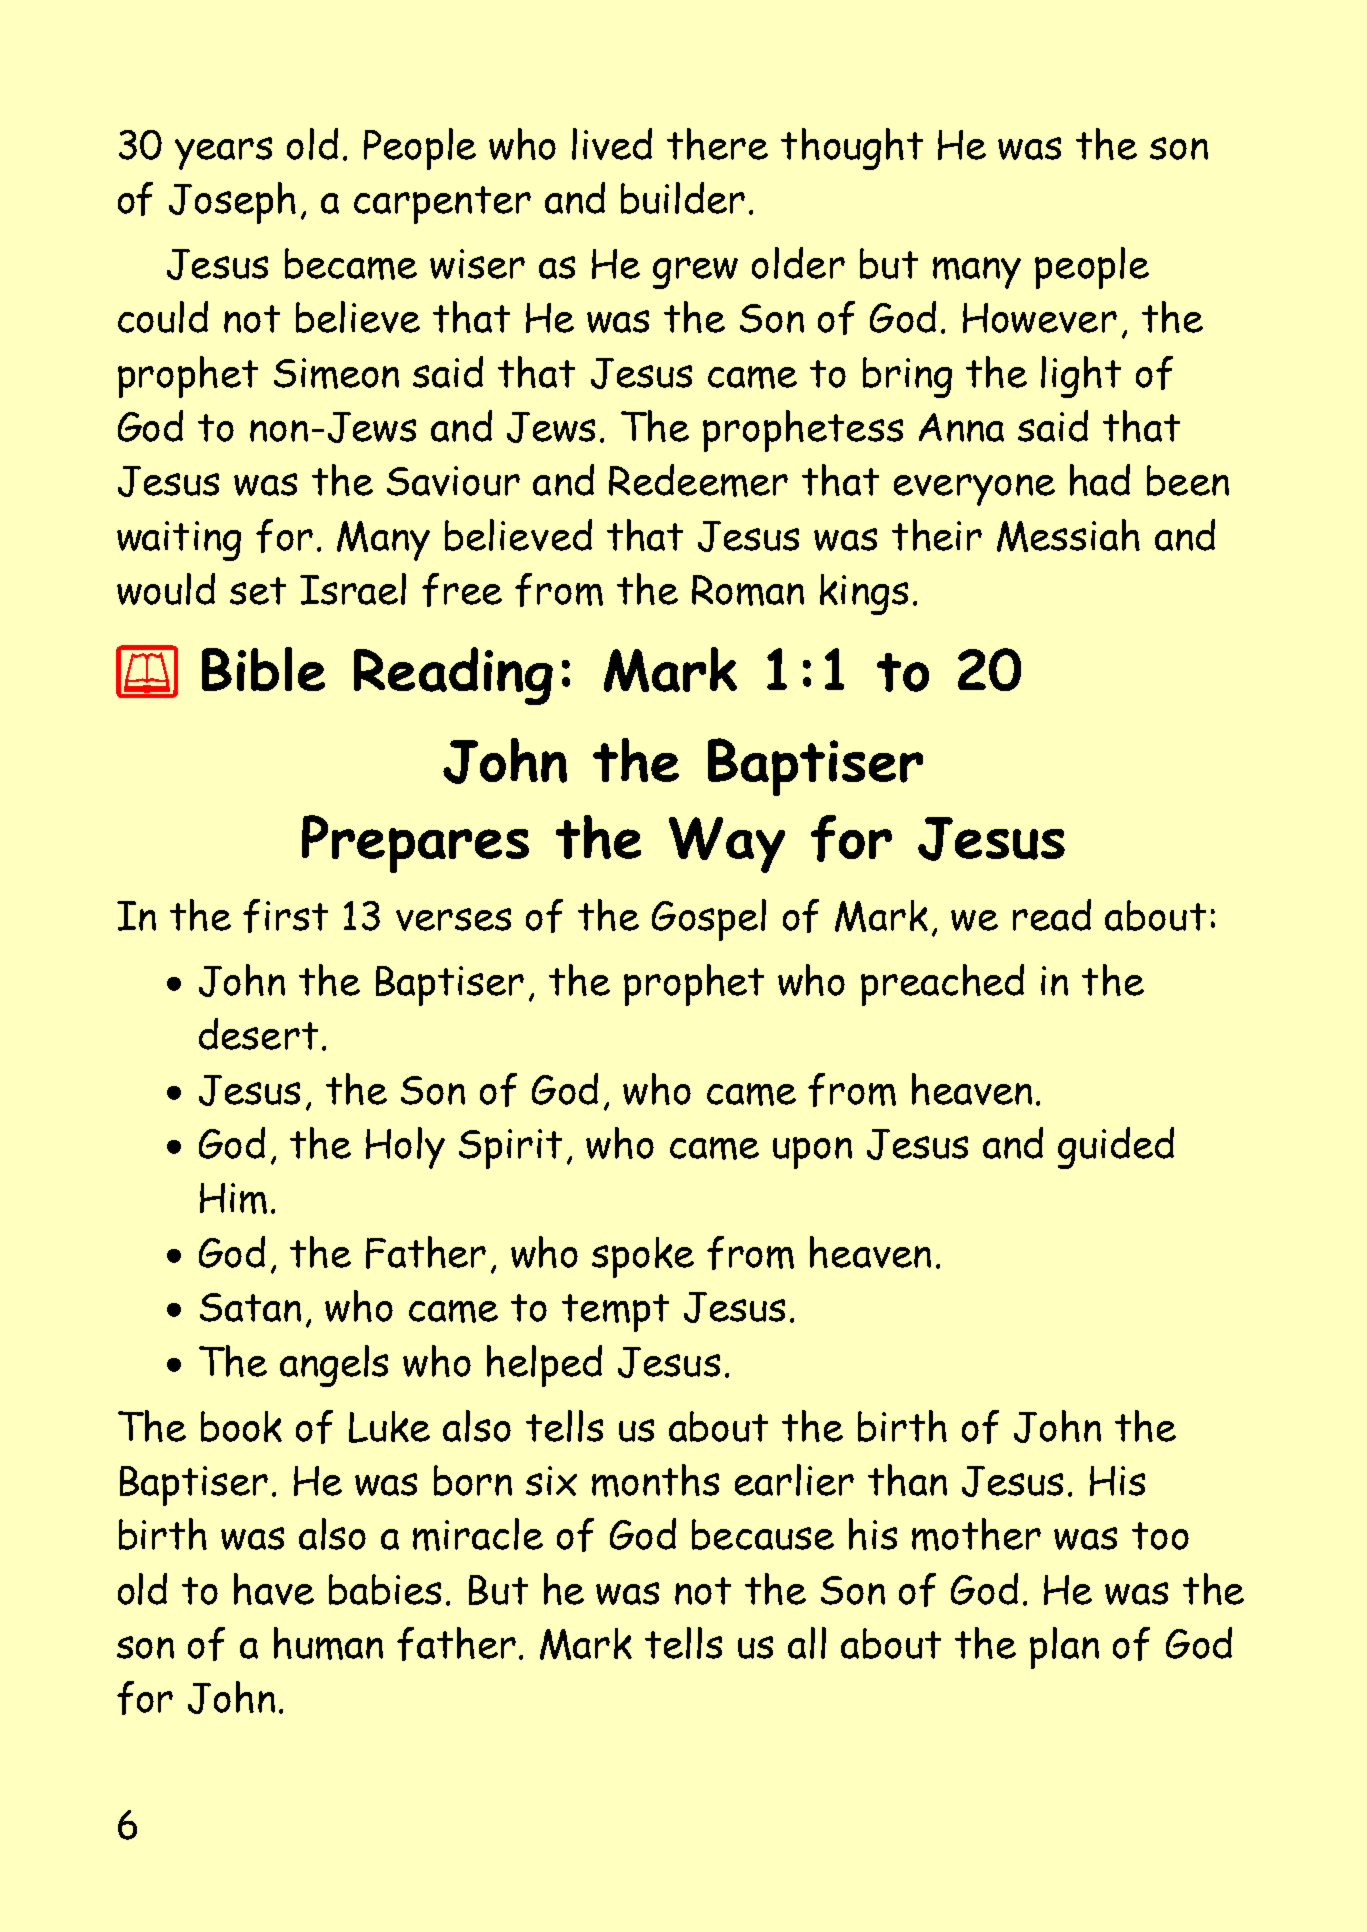 The height and width of the screenshot is (1932, 1367). Describe the element at coordinates (179, 541) in the screenshot. I see `waiting` at that location.
